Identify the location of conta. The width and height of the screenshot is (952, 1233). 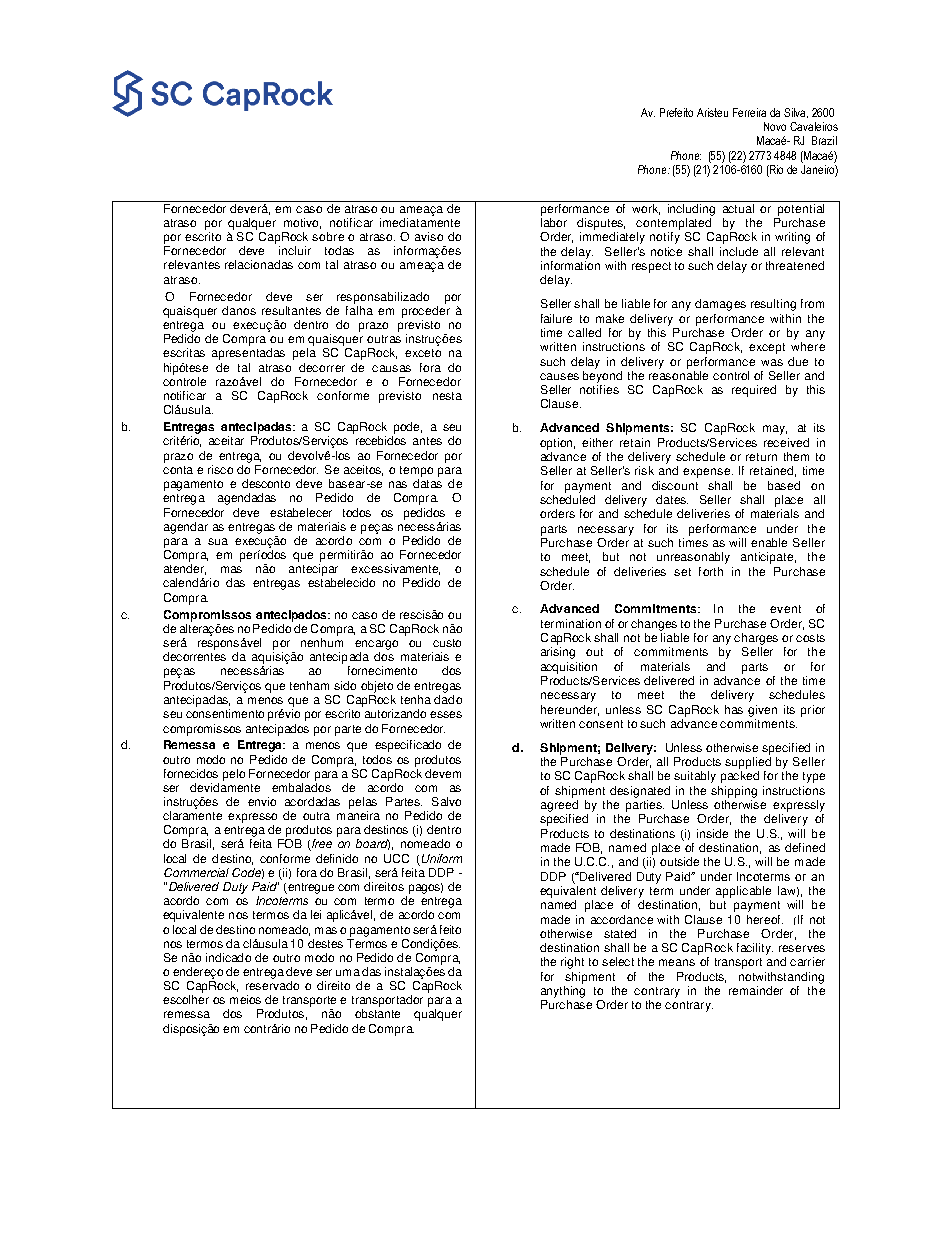
(178, 470).
